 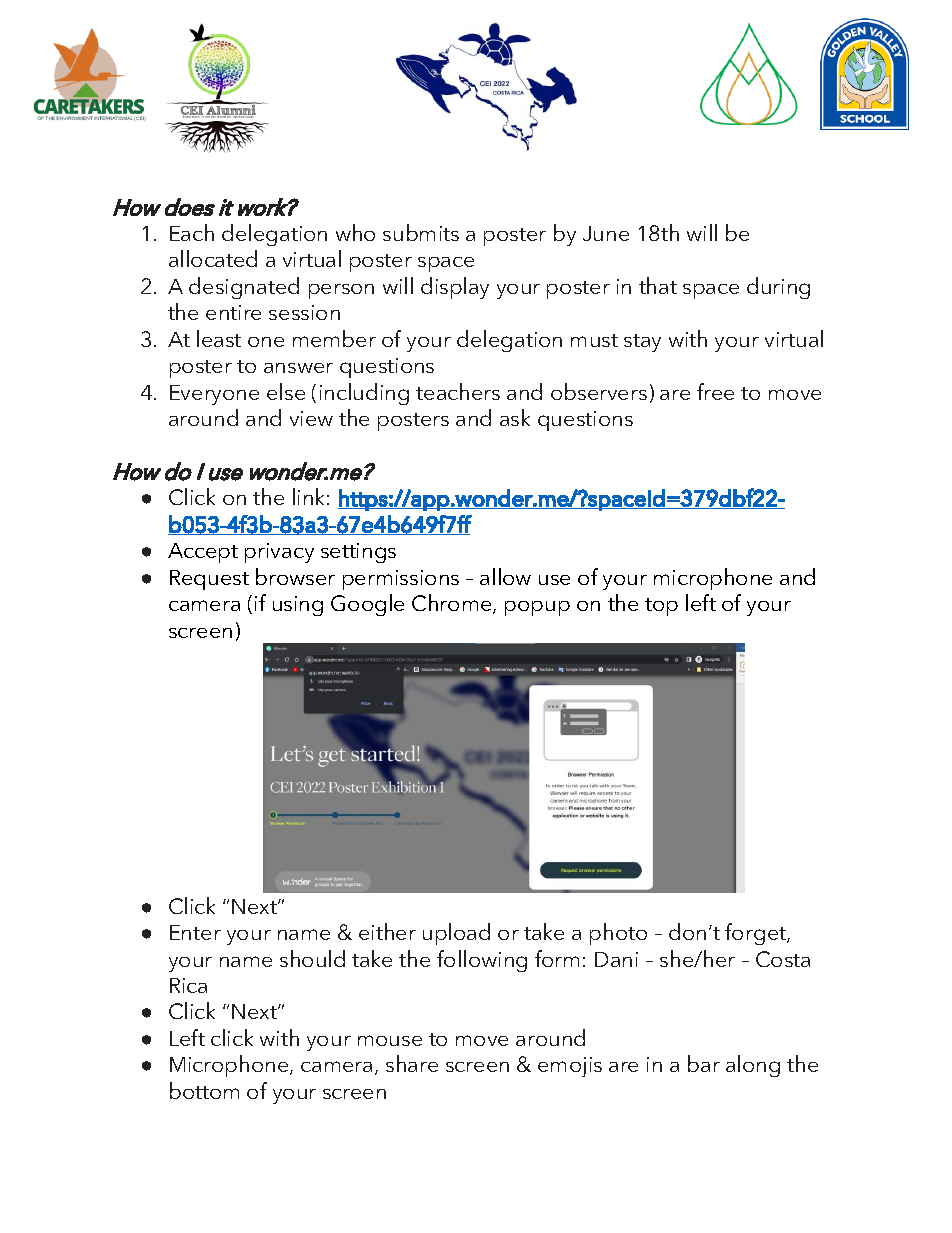 I want to click on display, so click(x=455, y=288).
